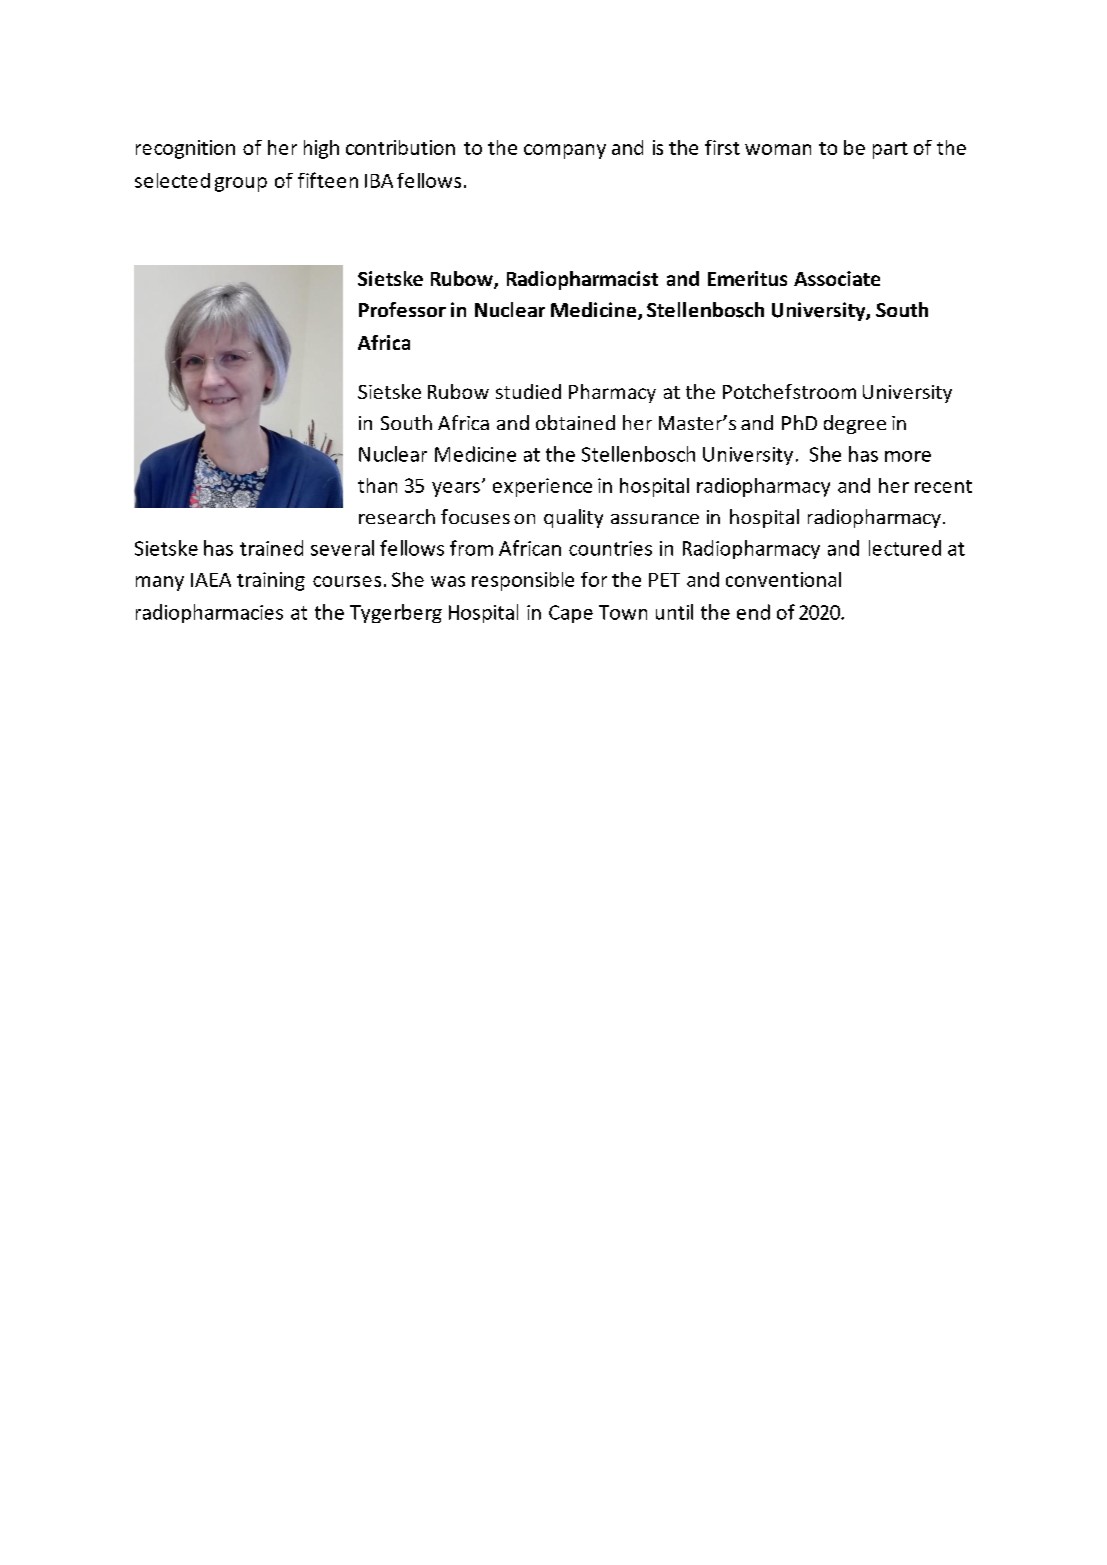 The height and width of the page is (1565, 1107). What do you see at coordinates (377, 485) in the page?
I see `than` at bounding box center [377, 485].
